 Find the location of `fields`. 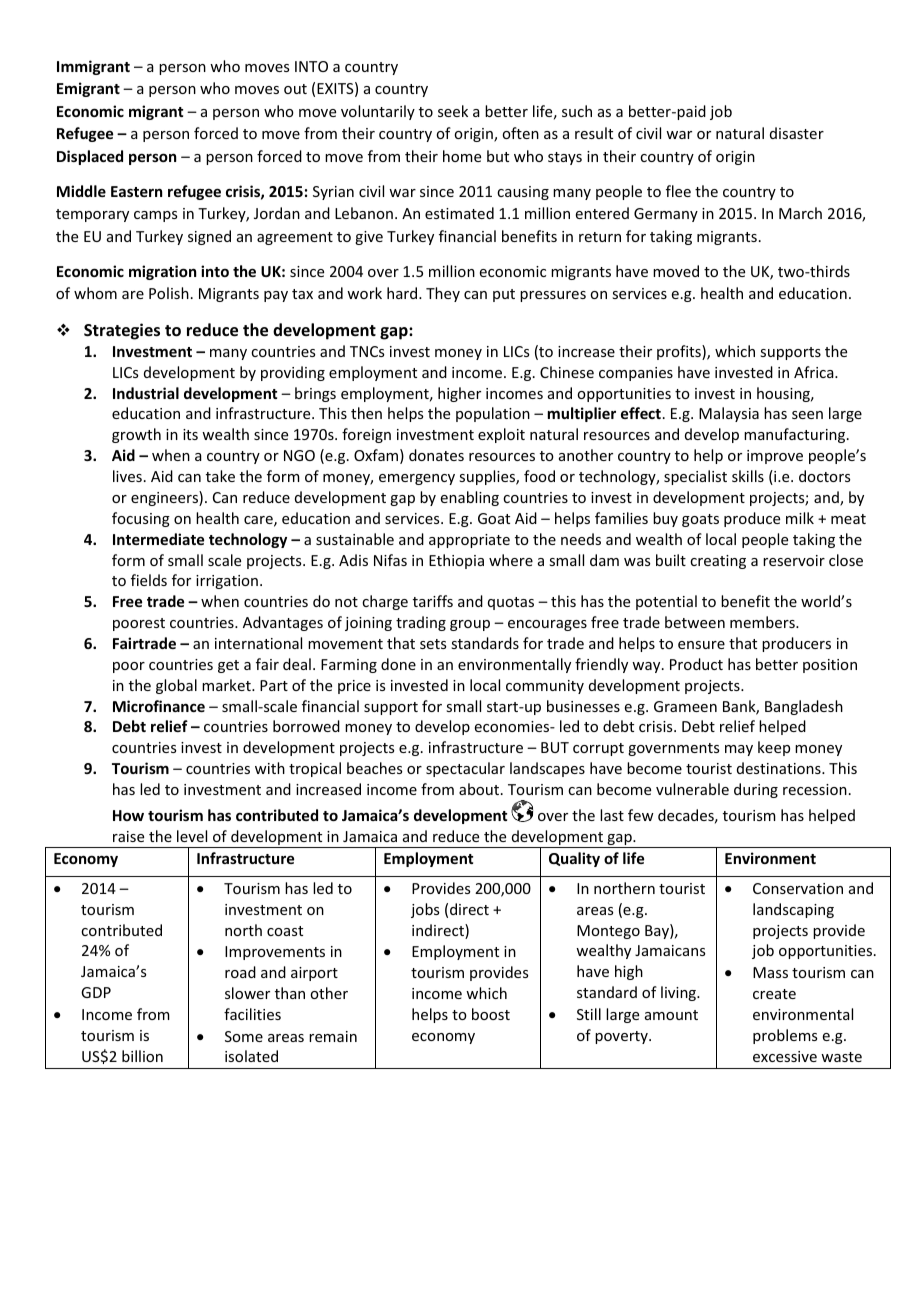

fields is located at coordinates (149, 580).
